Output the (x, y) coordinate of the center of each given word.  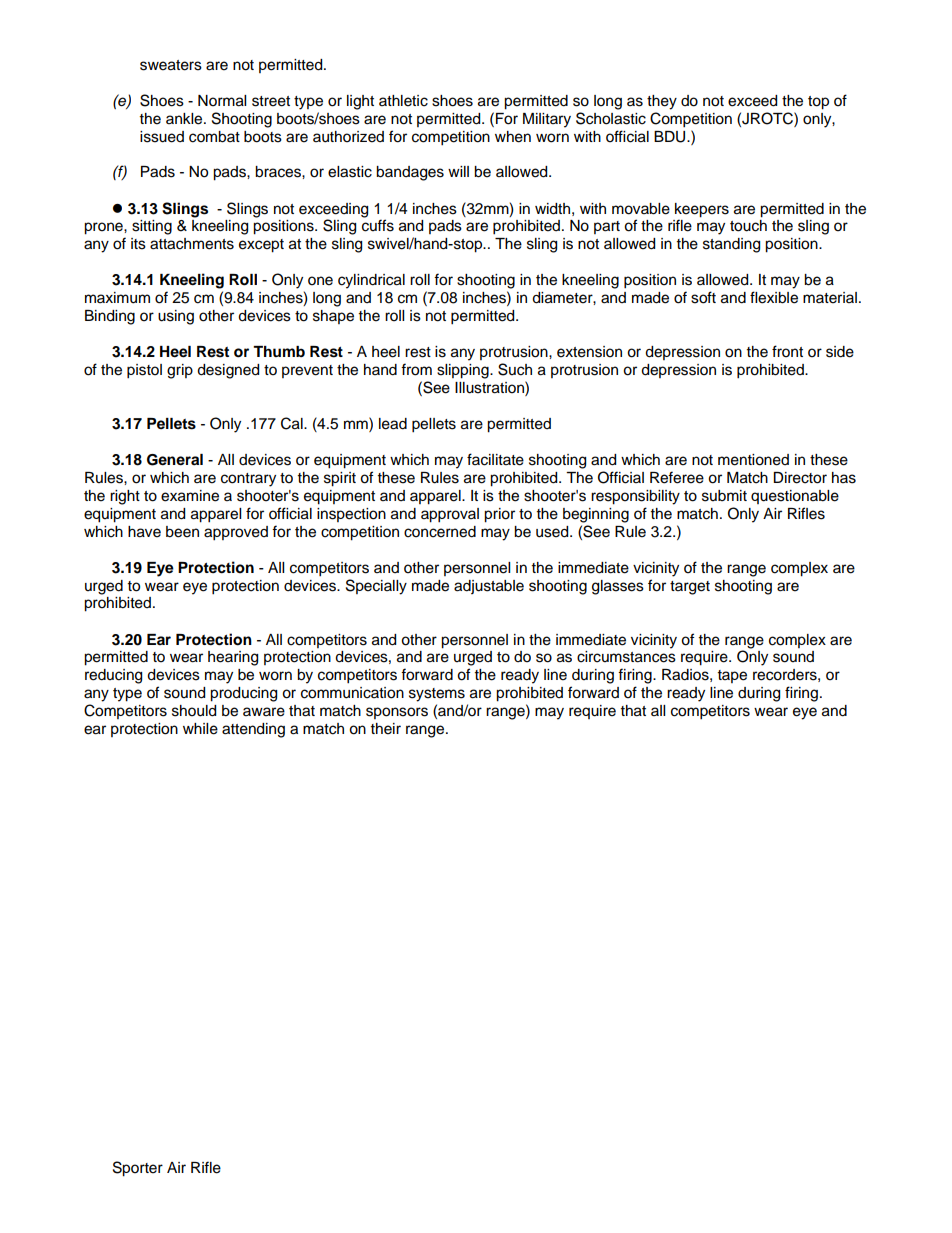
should (194, 711)
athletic (403, 101)
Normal (222, 101)
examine (190, 496)
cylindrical (371, 281)
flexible (774, 297)
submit (724, 496)
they (662, 102)
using (176, 317)
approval (450, 515)
